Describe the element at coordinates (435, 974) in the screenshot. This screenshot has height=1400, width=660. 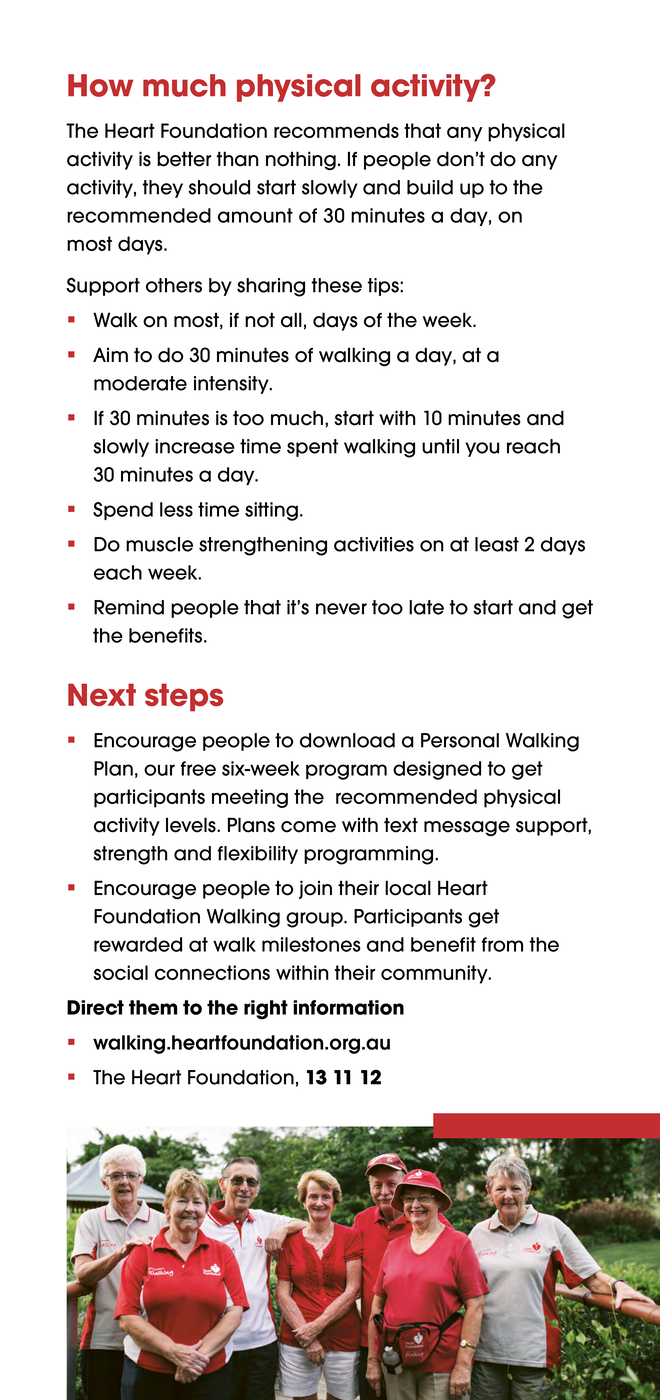
I see `community` at that location.
